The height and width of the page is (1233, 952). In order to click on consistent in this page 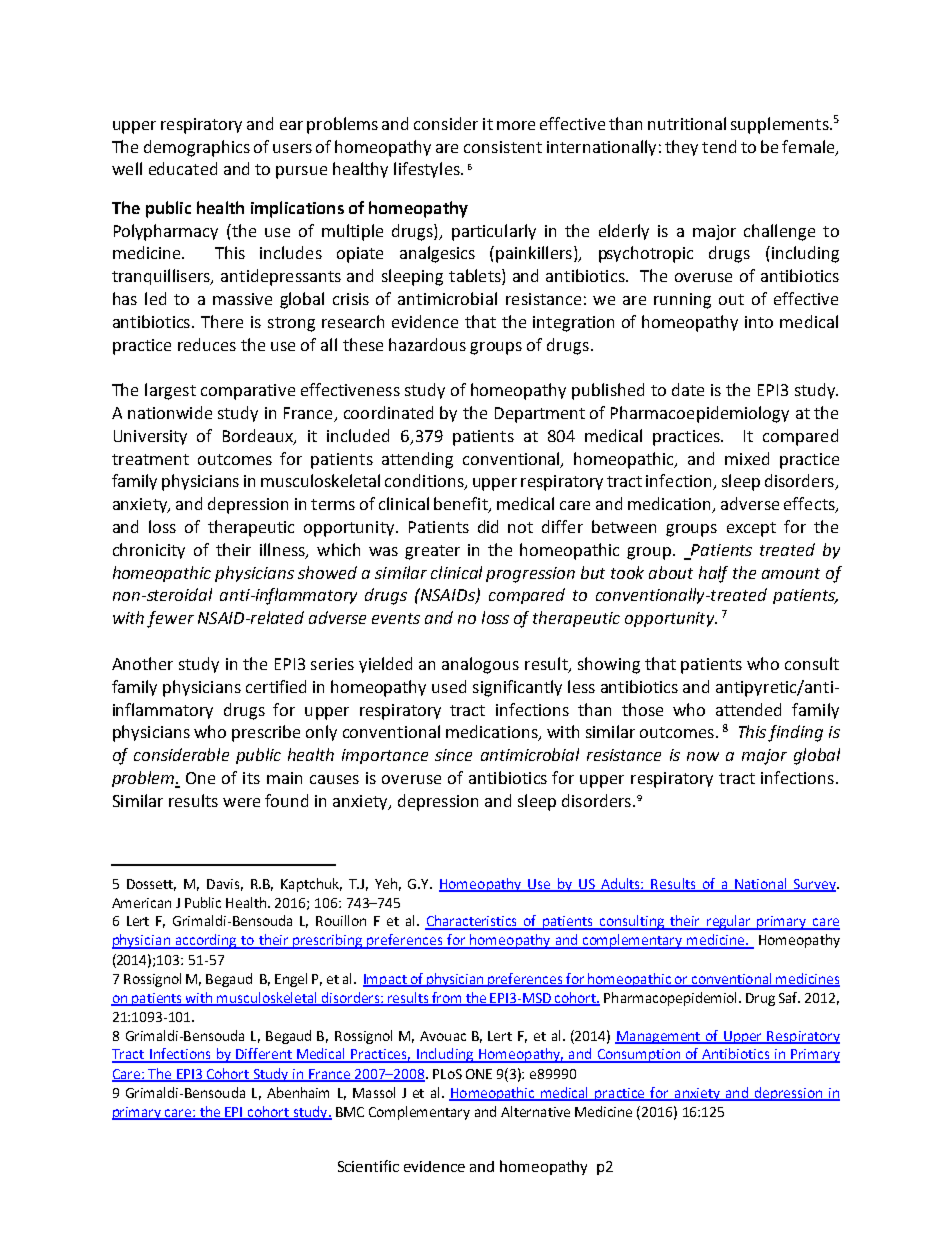, I will do `click(503, 147)`.
